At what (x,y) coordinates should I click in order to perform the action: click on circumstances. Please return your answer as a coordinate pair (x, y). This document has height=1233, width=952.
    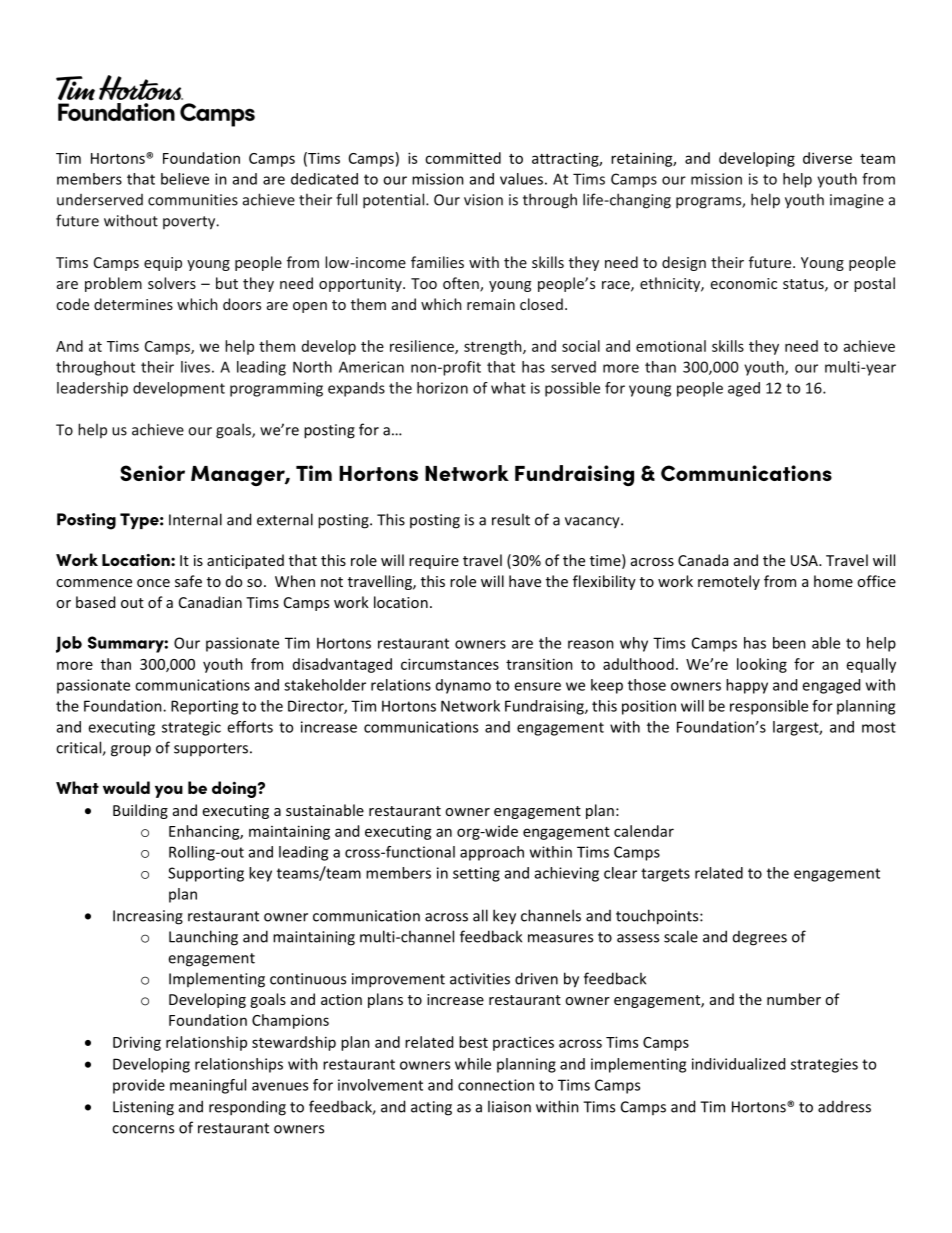
    Looking at the image, I should click on (450, 664).
